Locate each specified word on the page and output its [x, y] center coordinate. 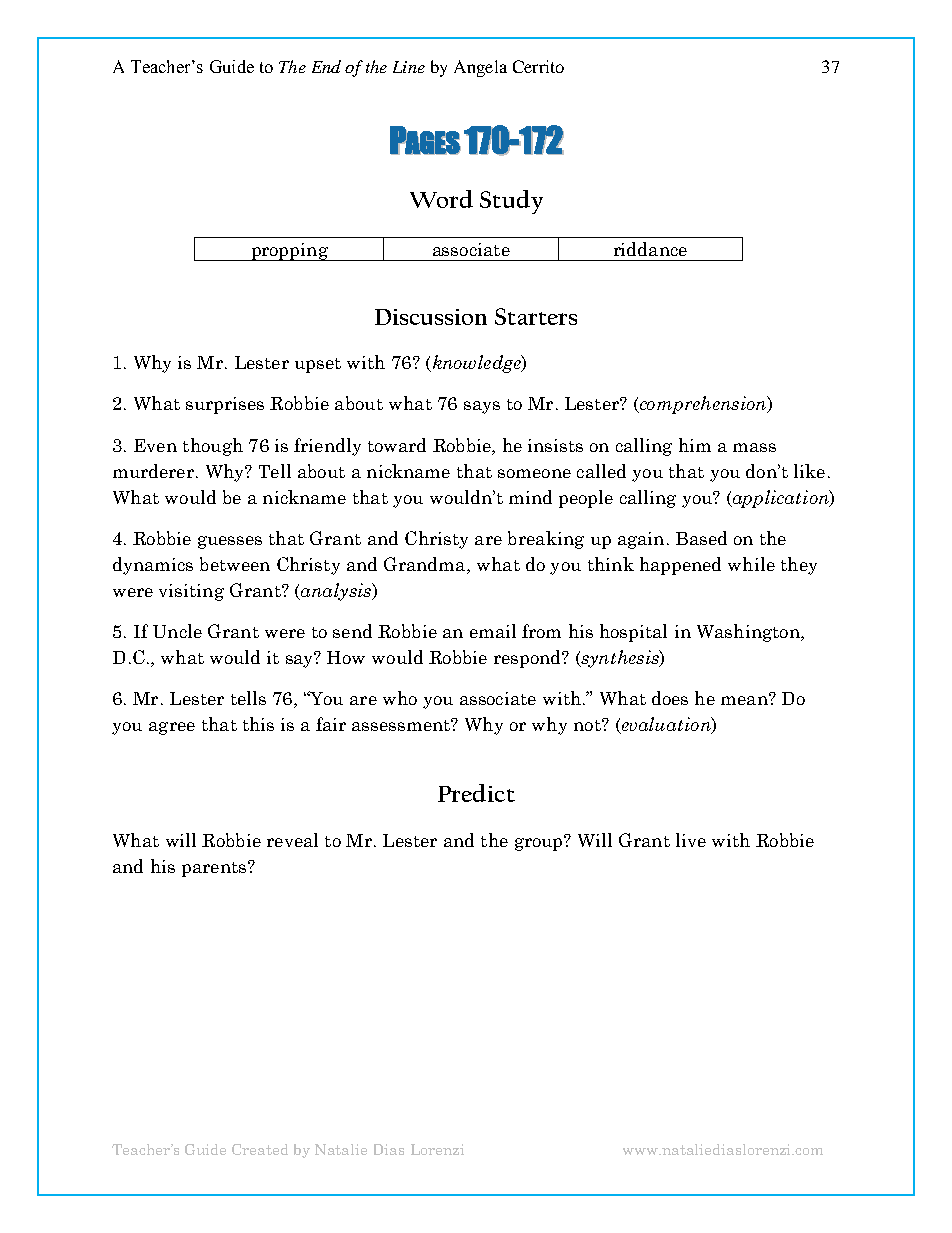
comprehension [703, 405]
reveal [292, 840]
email [493, 631]
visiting [191, 592]
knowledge [476, 364]
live [691, 840]
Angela [480, 68]
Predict [476, 793]
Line [409, 67]
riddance [650, 249]
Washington [749, 633]
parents [214, 869]
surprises [225, 405]
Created [260, 1149]
